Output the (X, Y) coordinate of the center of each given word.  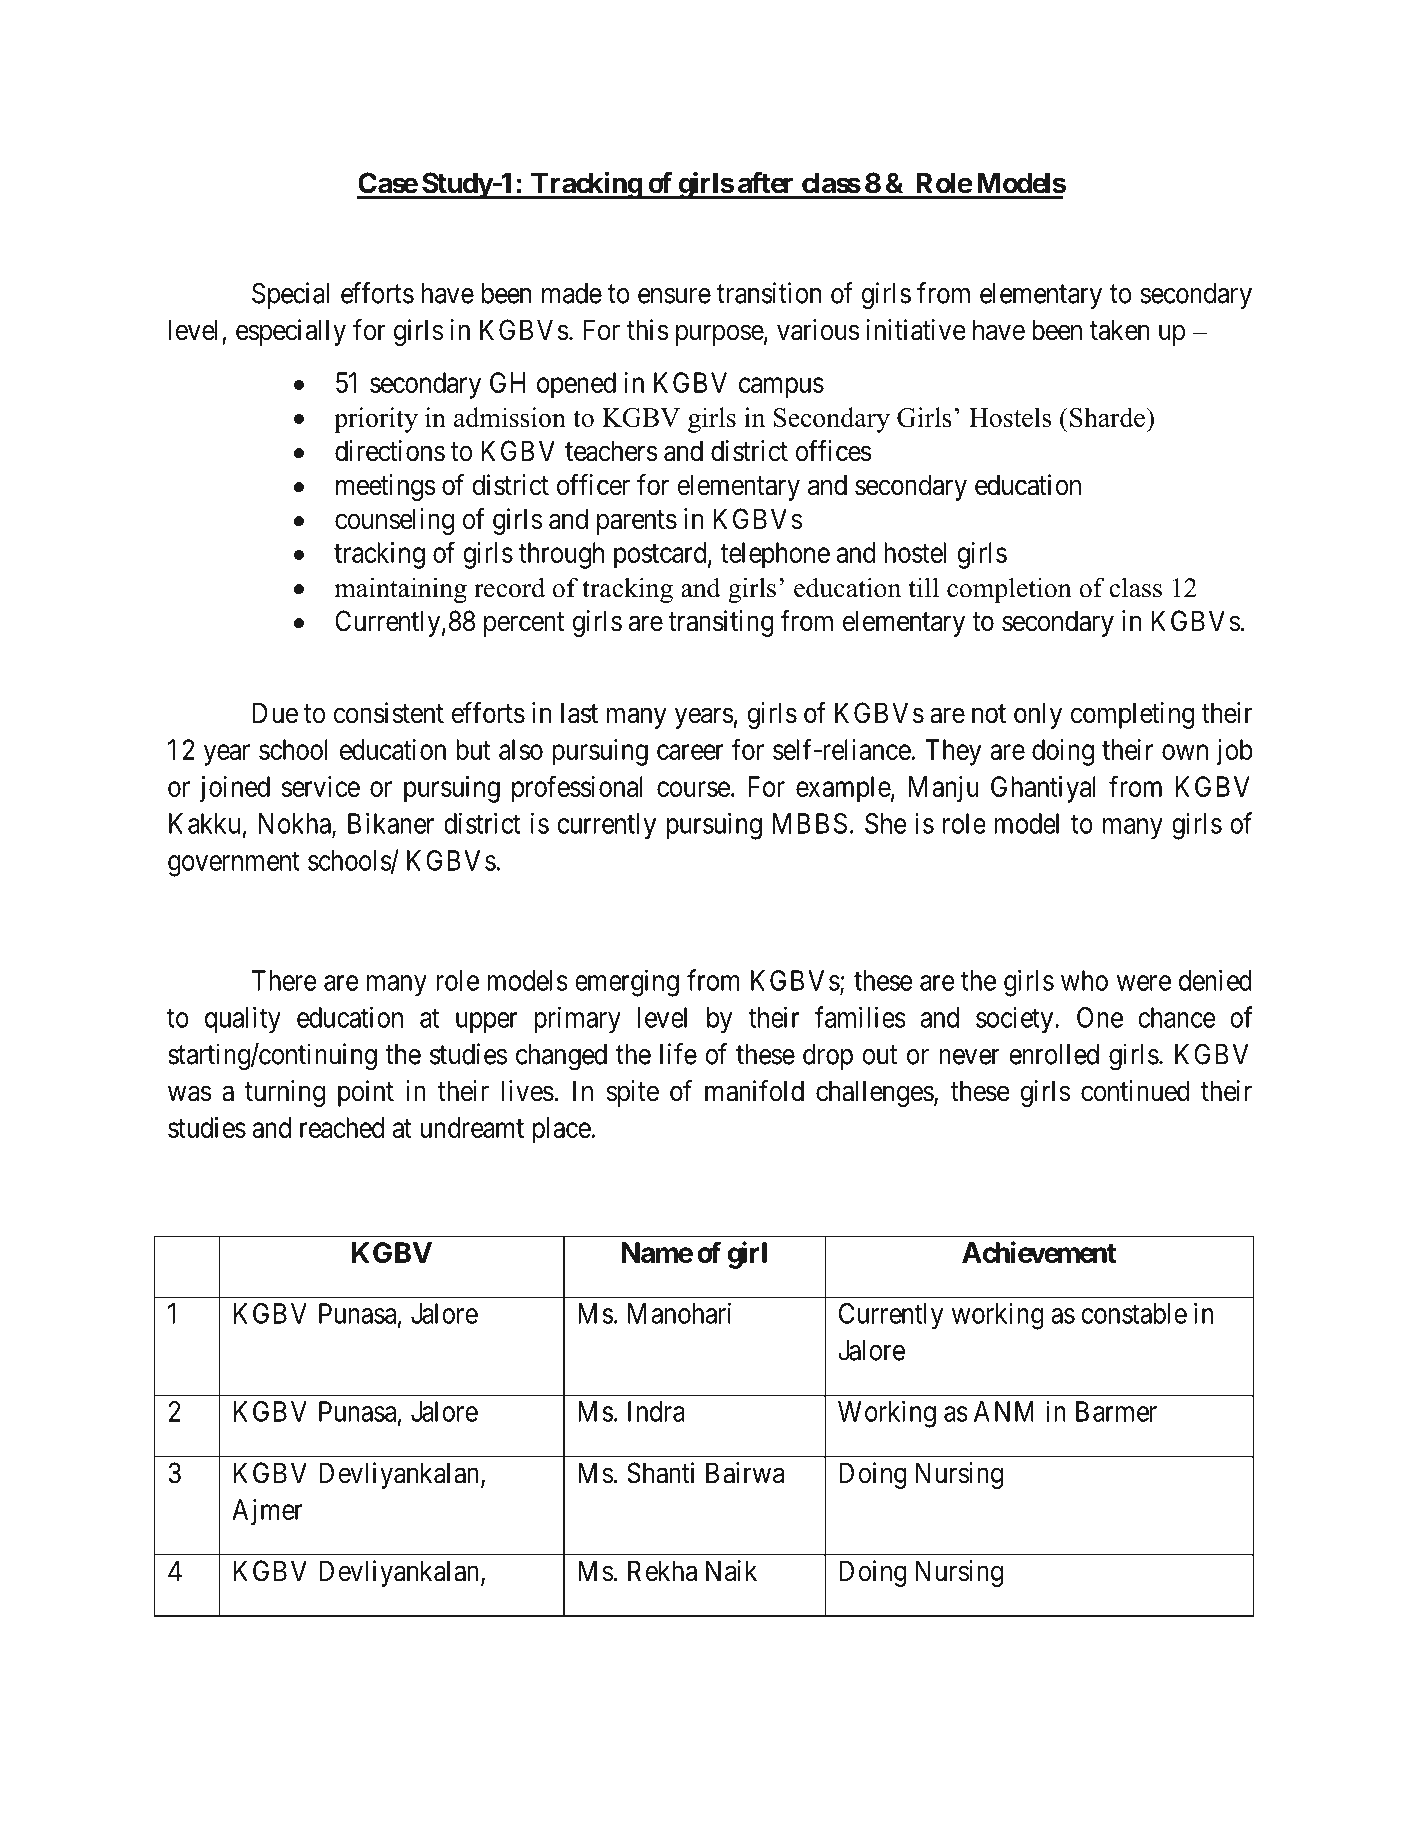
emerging (627, 983)
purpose (720, 335)
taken (1120, 330)
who (1084, 980)
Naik (731, 1571)
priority (376, 420)
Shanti (660, 1473)
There (284, 980)
